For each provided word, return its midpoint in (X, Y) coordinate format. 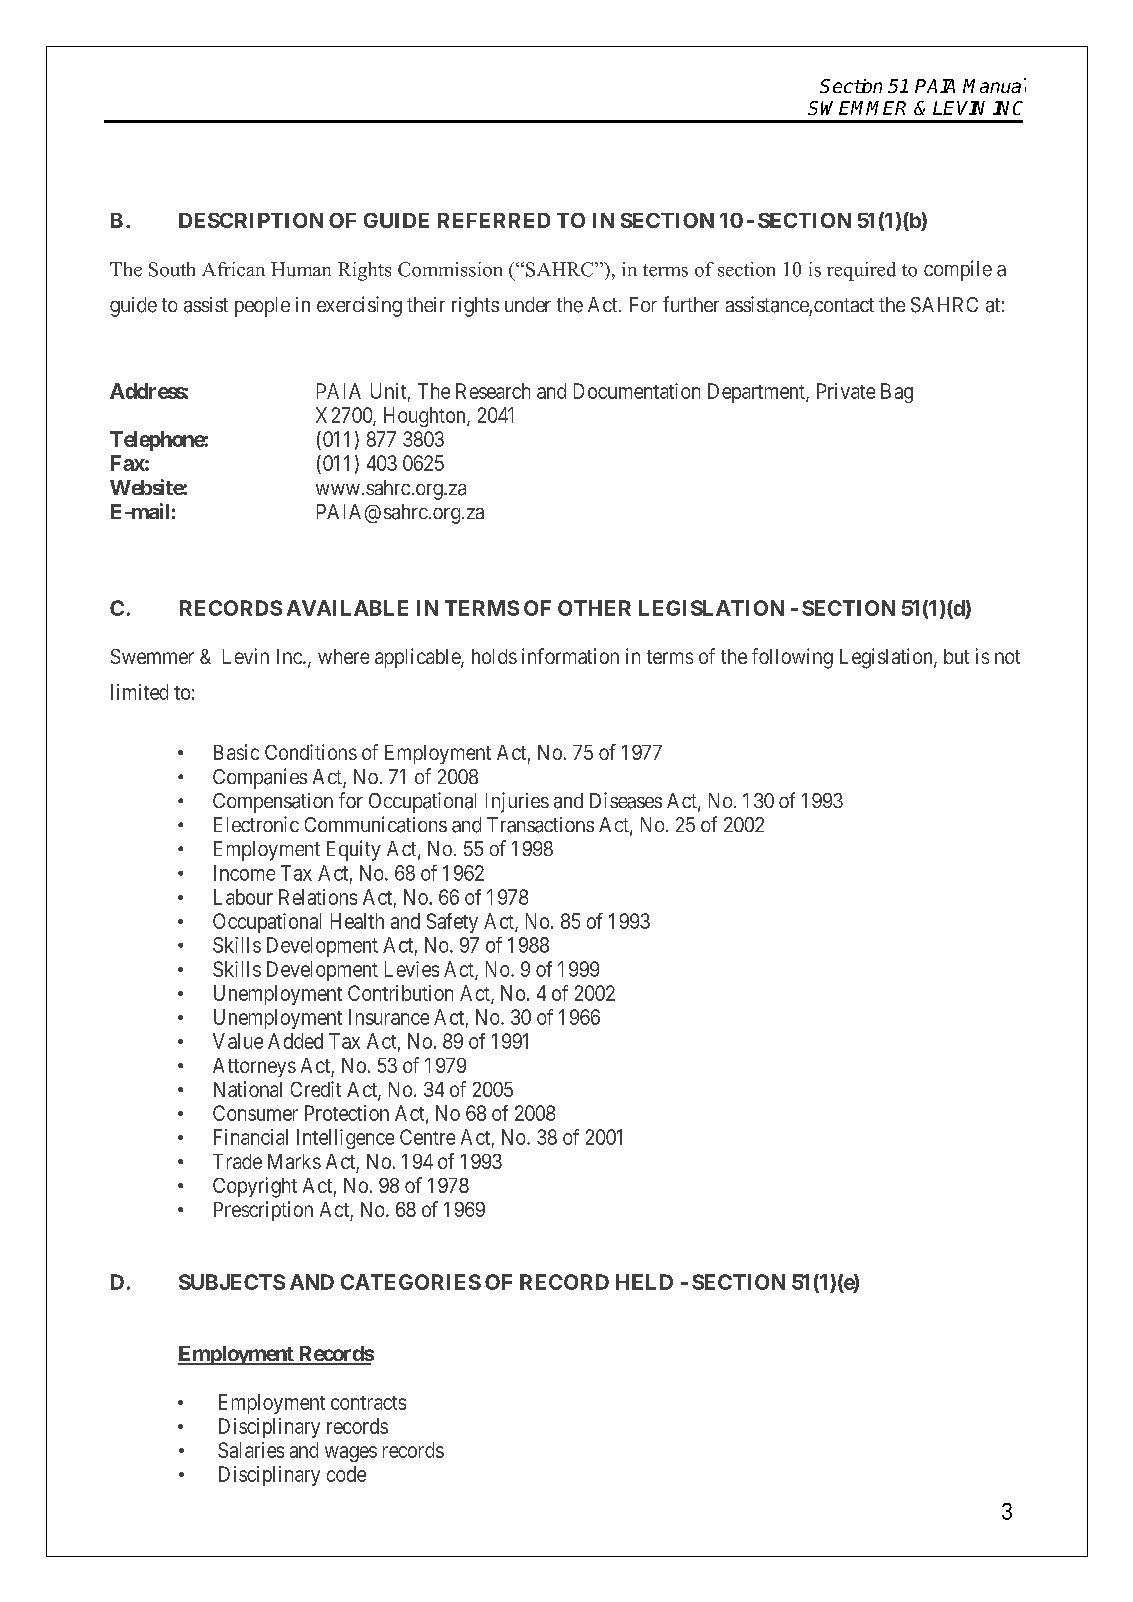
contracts (368, 1403)
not (1007, 657)
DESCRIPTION (251, 220)
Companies (260, 778)
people (262, 307)
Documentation (637, 391)
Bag (897, 393)
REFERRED (494, 220)
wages (351, 1454)
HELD (644, 1282)
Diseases (626, 800)
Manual (994, 85)
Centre (427, 1137)
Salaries (251, 1450)
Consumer (255, 1113)
